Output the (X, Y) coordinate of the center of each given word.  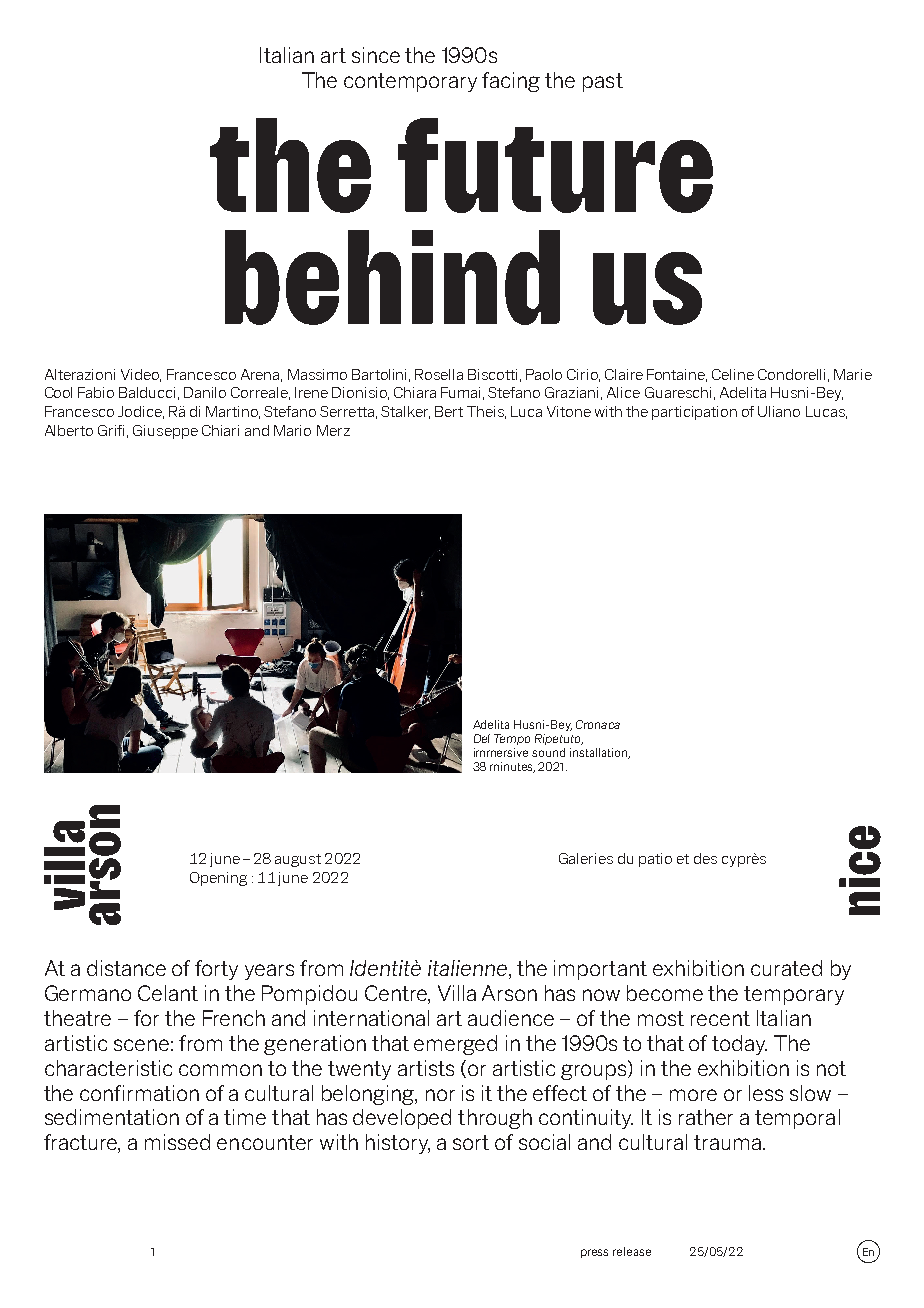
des (705, 858)
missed (177, 1142)
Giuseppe (165, 432)
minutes (512, 767)
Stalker (405, 412)
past (603, 82)
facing (511, 82)
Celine (733, 374)
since (376, 55)
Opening (218, 879)
